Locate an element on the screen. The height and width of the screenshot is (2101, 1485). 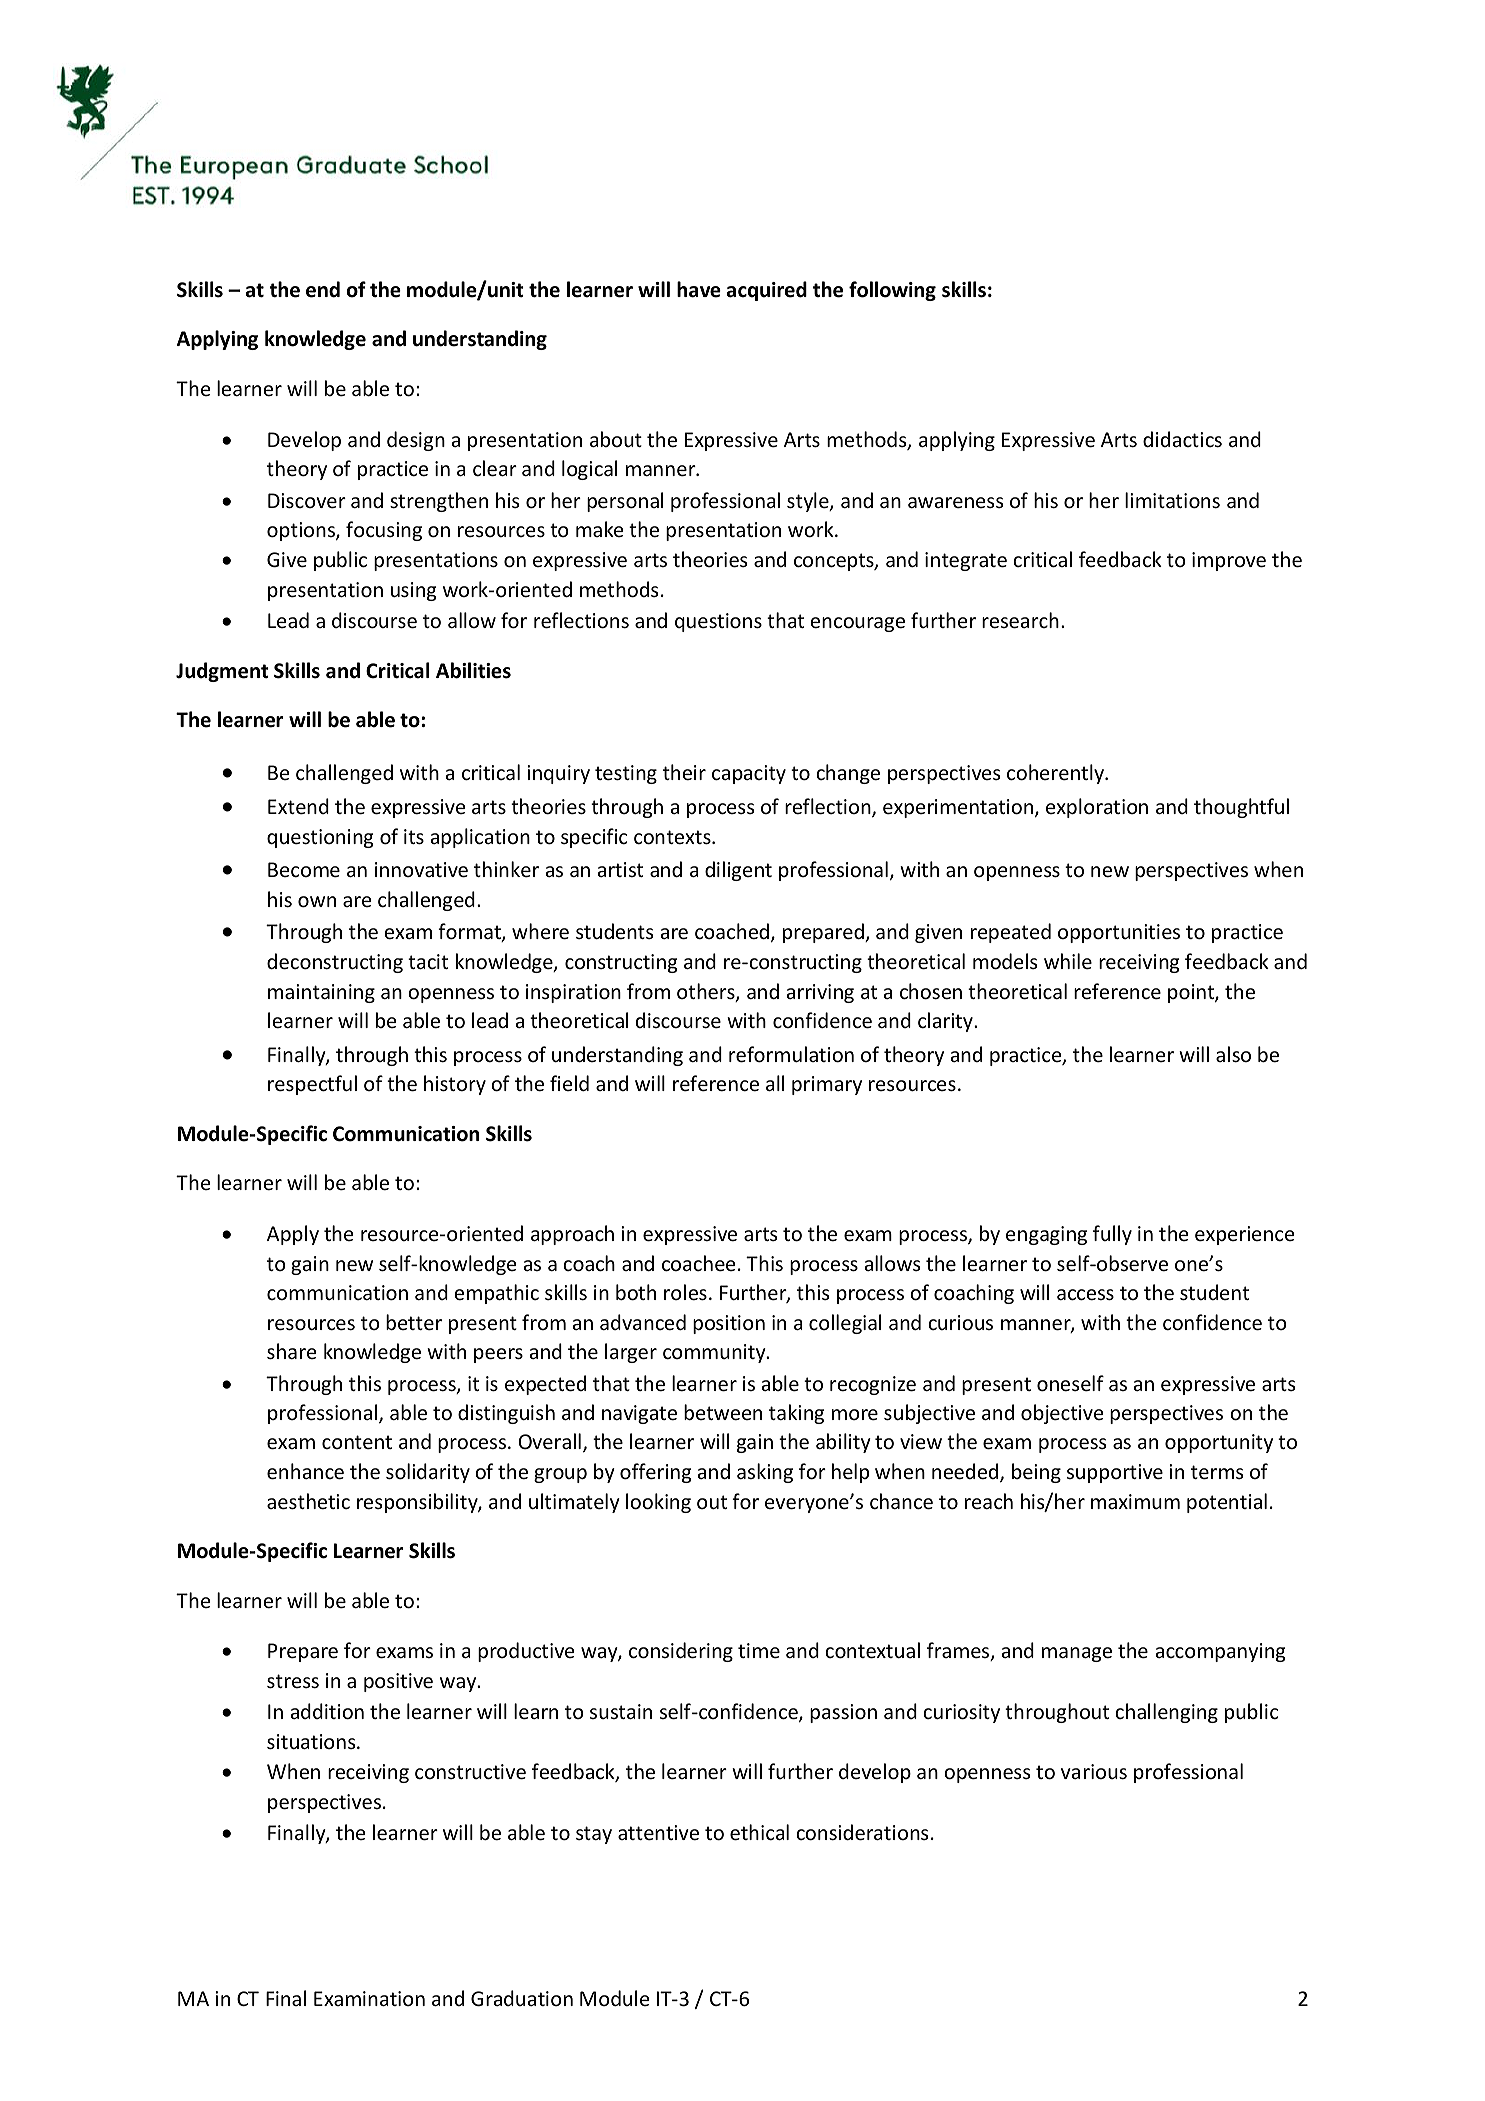
acquired is located at coordinates (767, 291).
